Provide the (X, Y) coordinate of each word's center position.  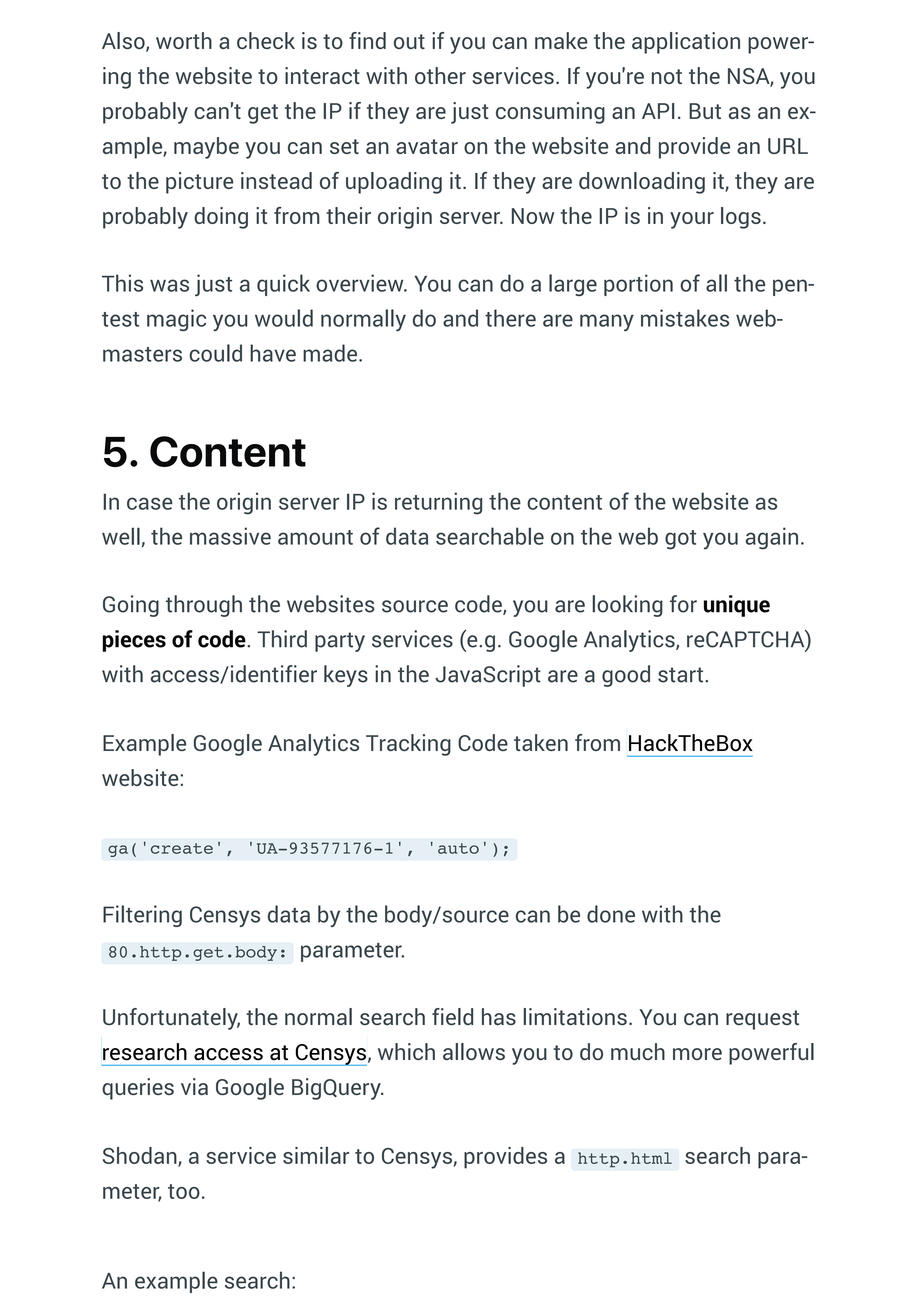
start (682, 675)
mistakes (685, 318)
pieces (134, 641)
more (697, 1054)
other (440, 75)
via (194, 1086)
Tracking (408, 745)
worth (184, 40)
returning (438, 503)
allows (474, 1051)
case (150, 503)
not (667, 76)
